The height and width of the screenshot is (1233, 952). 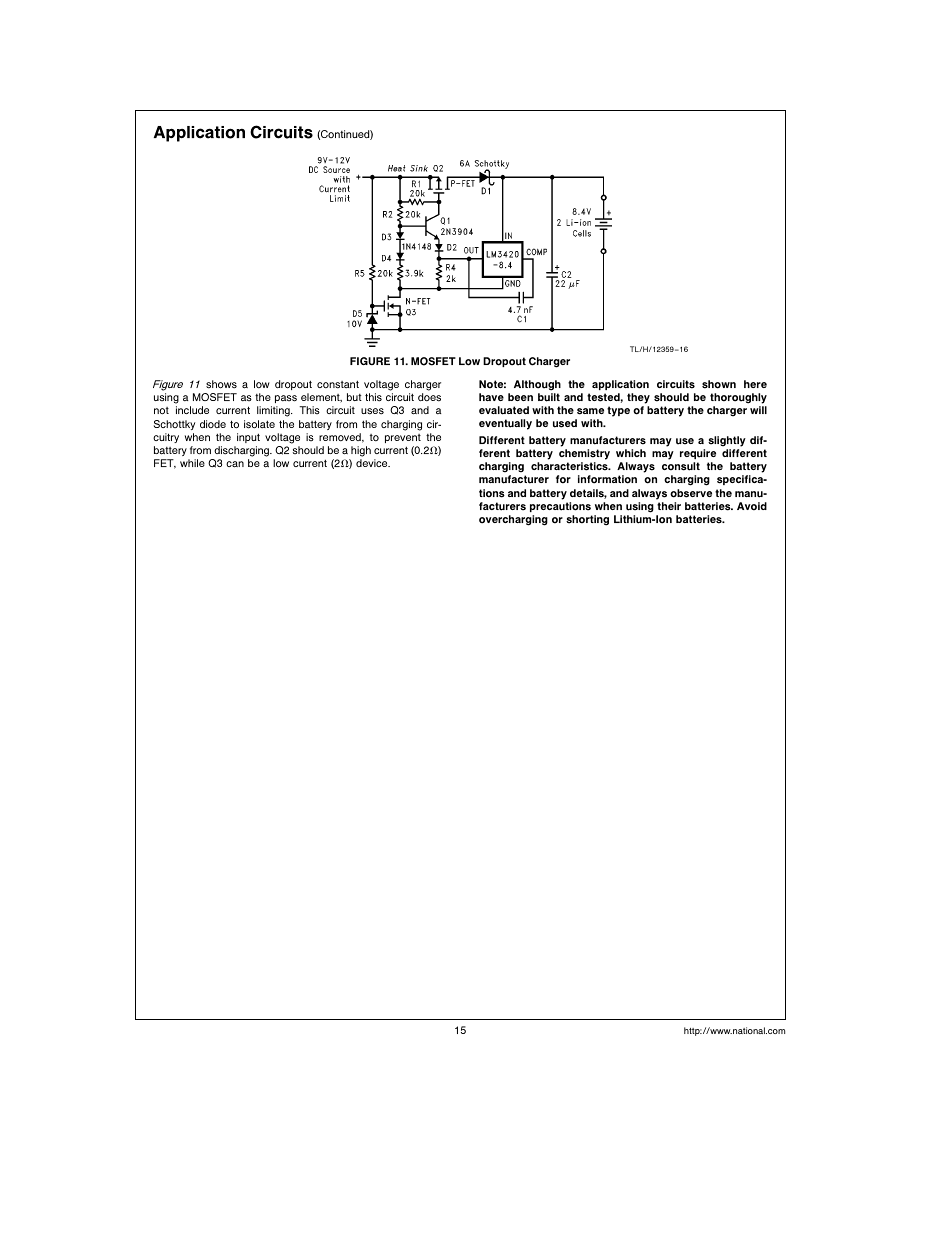 I want to click on observe, so click(x=691, y=493).
